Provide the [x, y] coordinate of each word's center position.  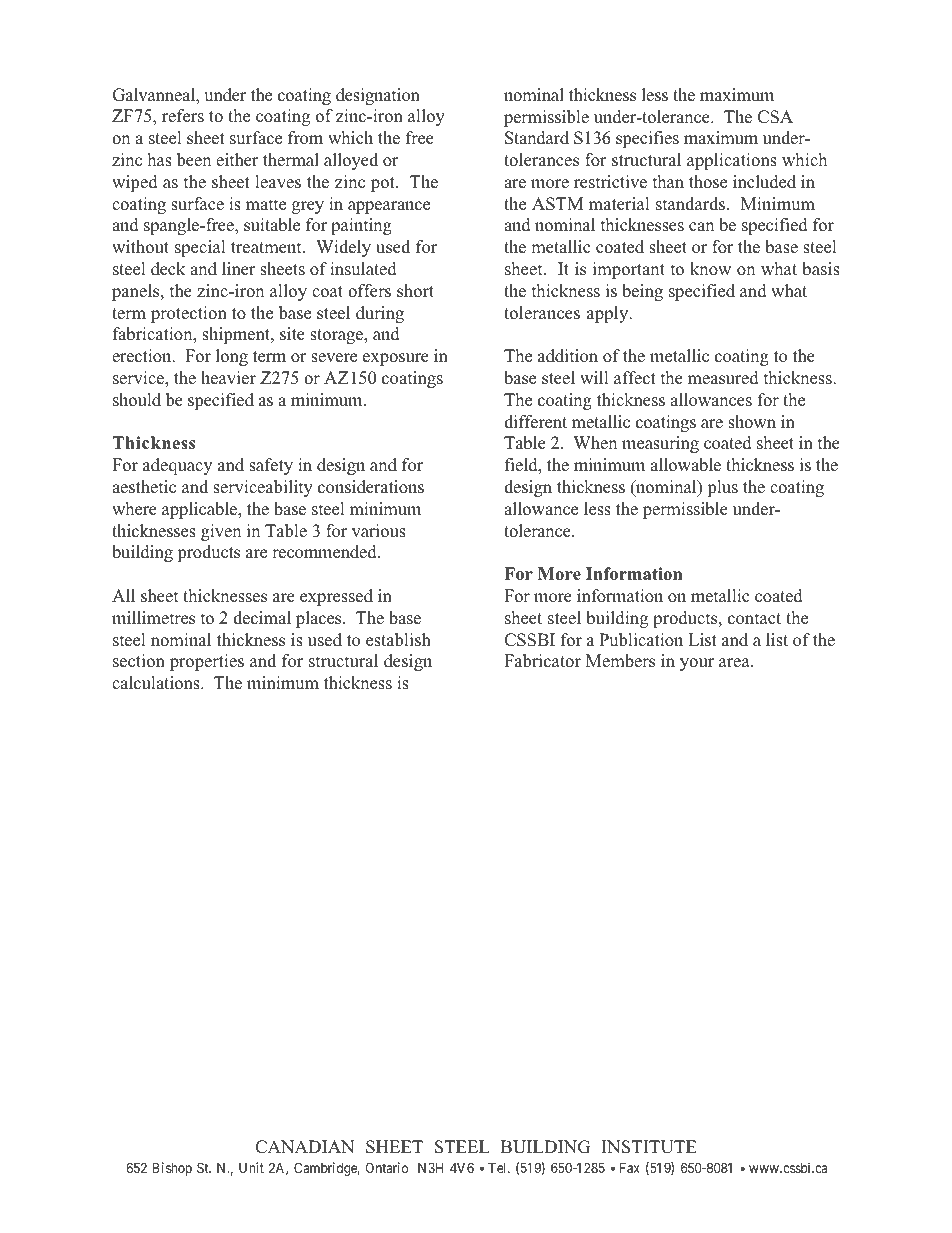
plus [722, 488]
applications [732, 161]
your [697, 664]
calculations [157, 683]
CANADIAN [304, 1147]
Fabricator [542, 661]
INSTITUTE [649, 1147]
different [535, 422]
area [735, 663]
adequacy [177, 466]
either [237, 160]
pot [384, 184]
